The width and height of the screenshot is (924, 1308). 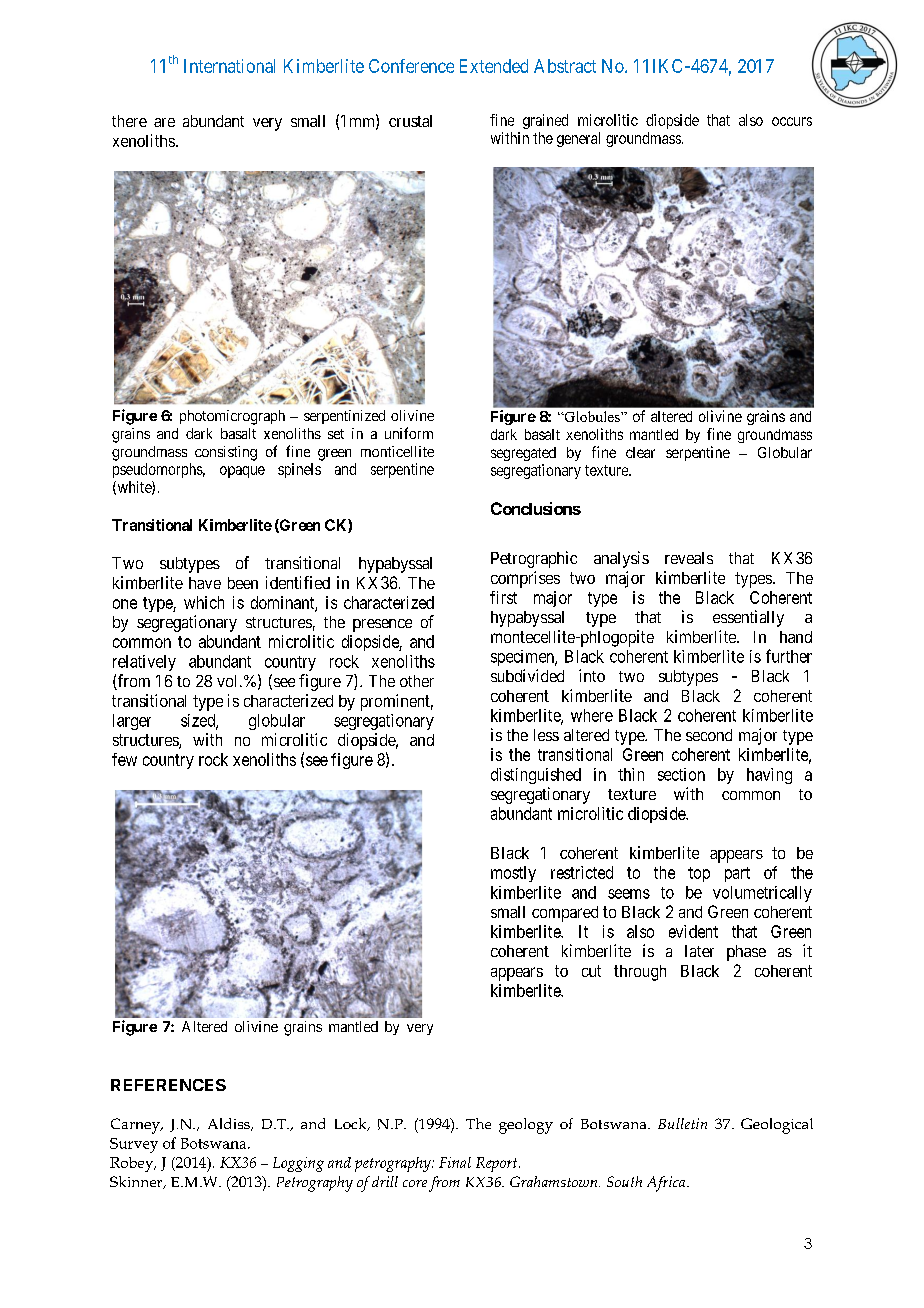 What do you see at coordinates (682, 1123) in the screenshot?
I see `Bulletin` at bounding box center [682, 1123].
